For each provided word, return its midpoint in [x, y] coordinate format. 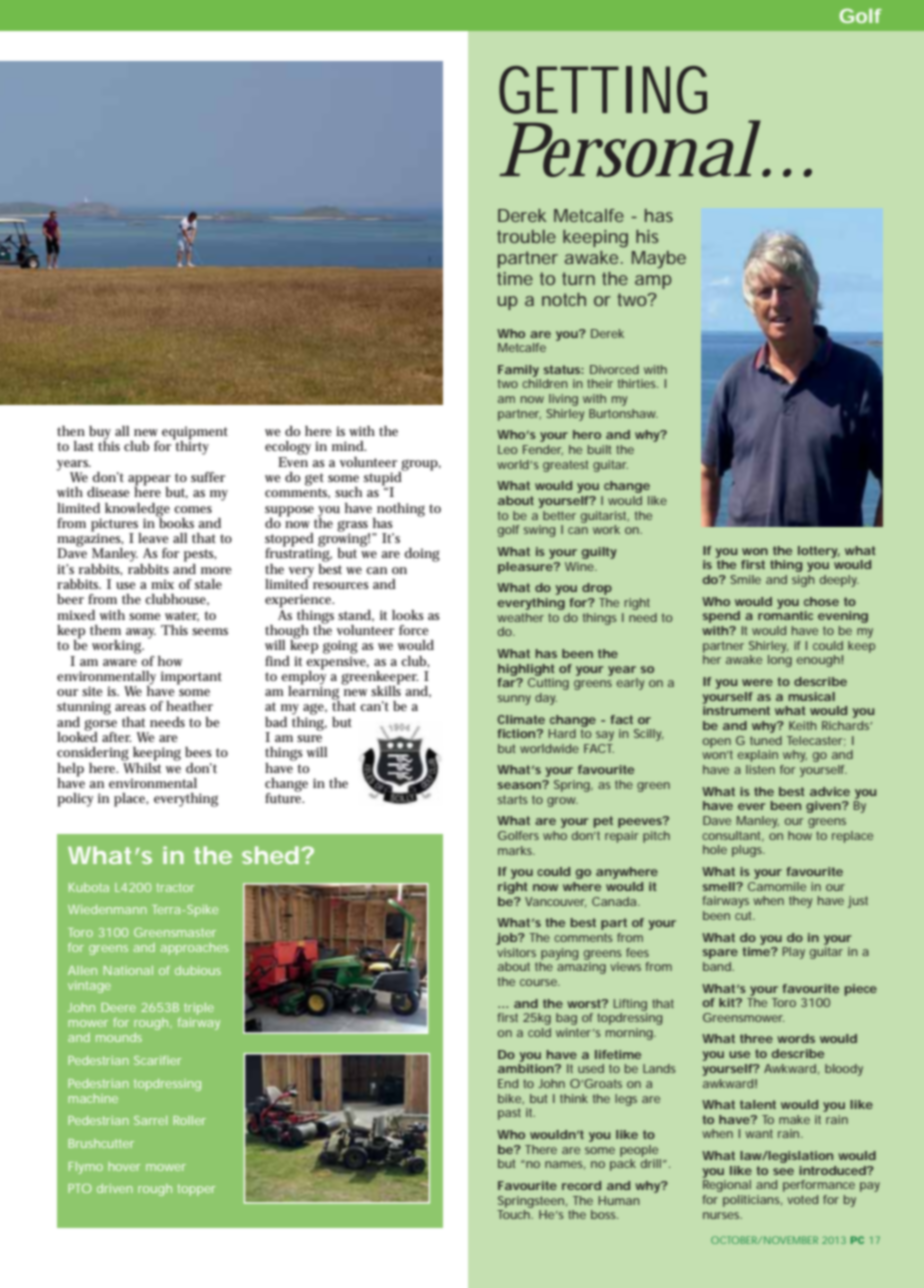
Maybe [659, 259]
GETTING [603, 90]
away [141, 633]
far [507, 682]
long [780, 661]
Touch [513, 1214]
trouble [526, 236]
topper [196, 1190]
